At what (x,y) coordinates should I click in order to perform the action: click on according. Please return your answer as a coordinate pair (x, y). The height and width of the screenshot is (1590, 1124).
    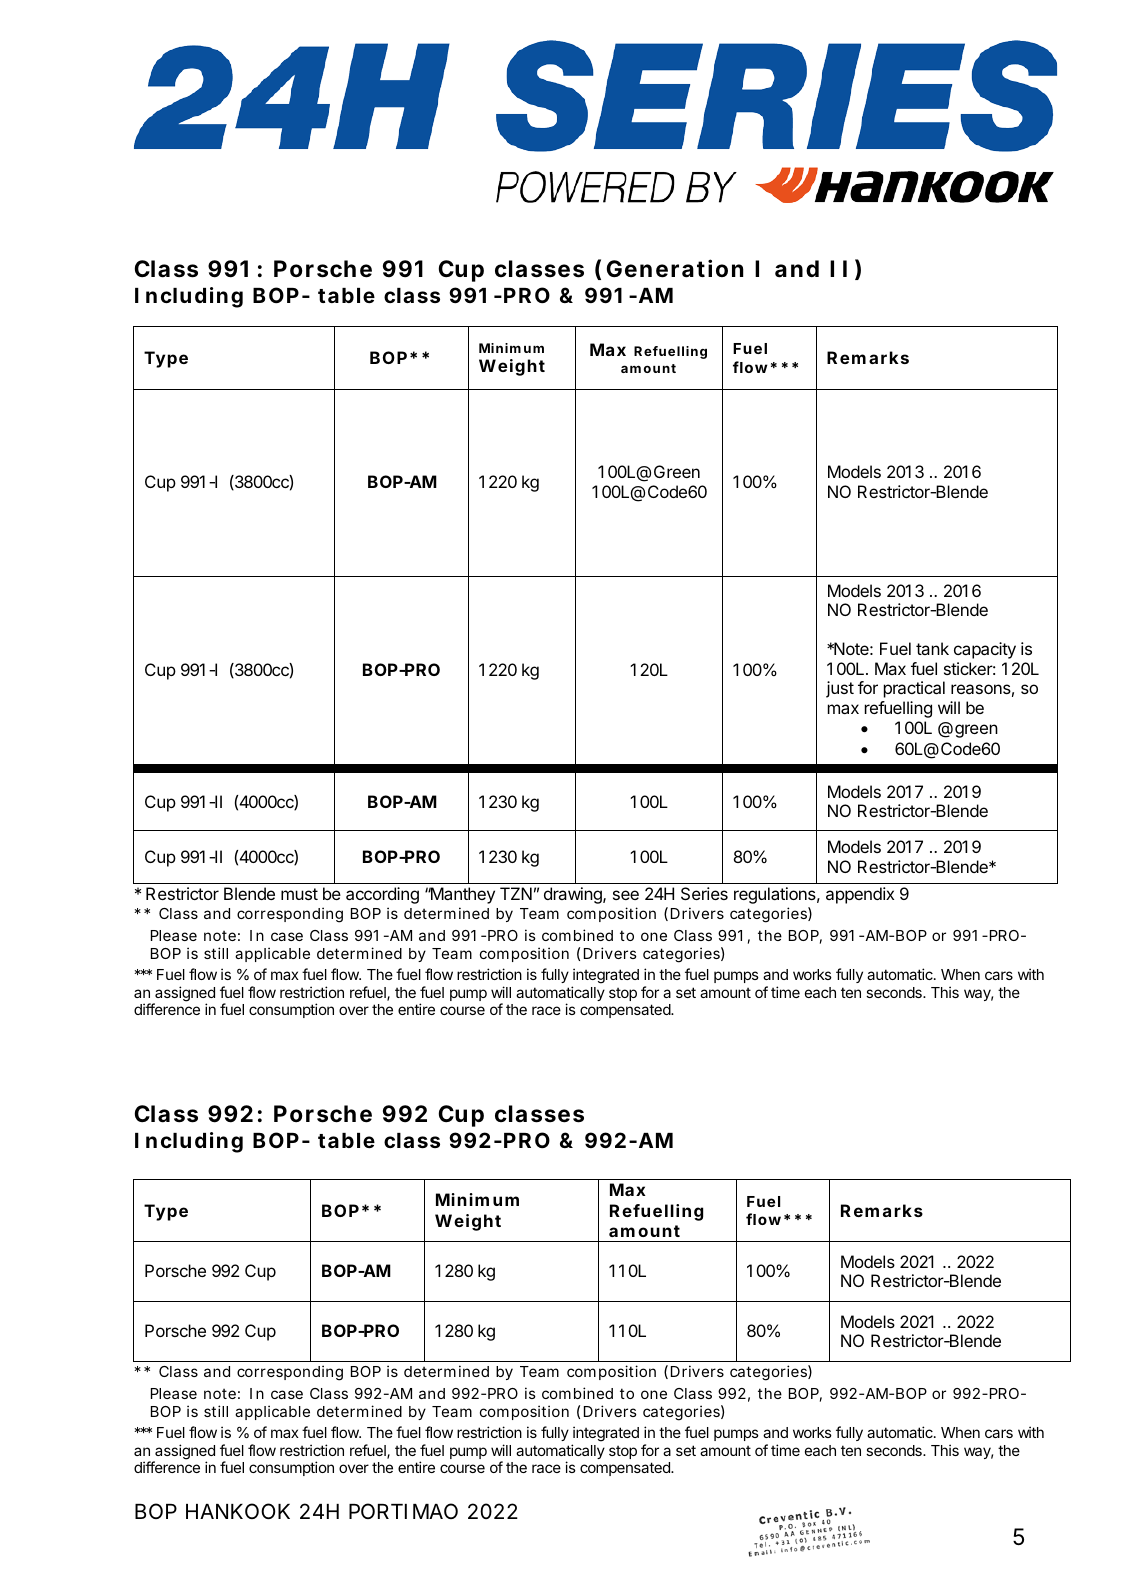
    Looking at the image, I should click on (382, 895).
